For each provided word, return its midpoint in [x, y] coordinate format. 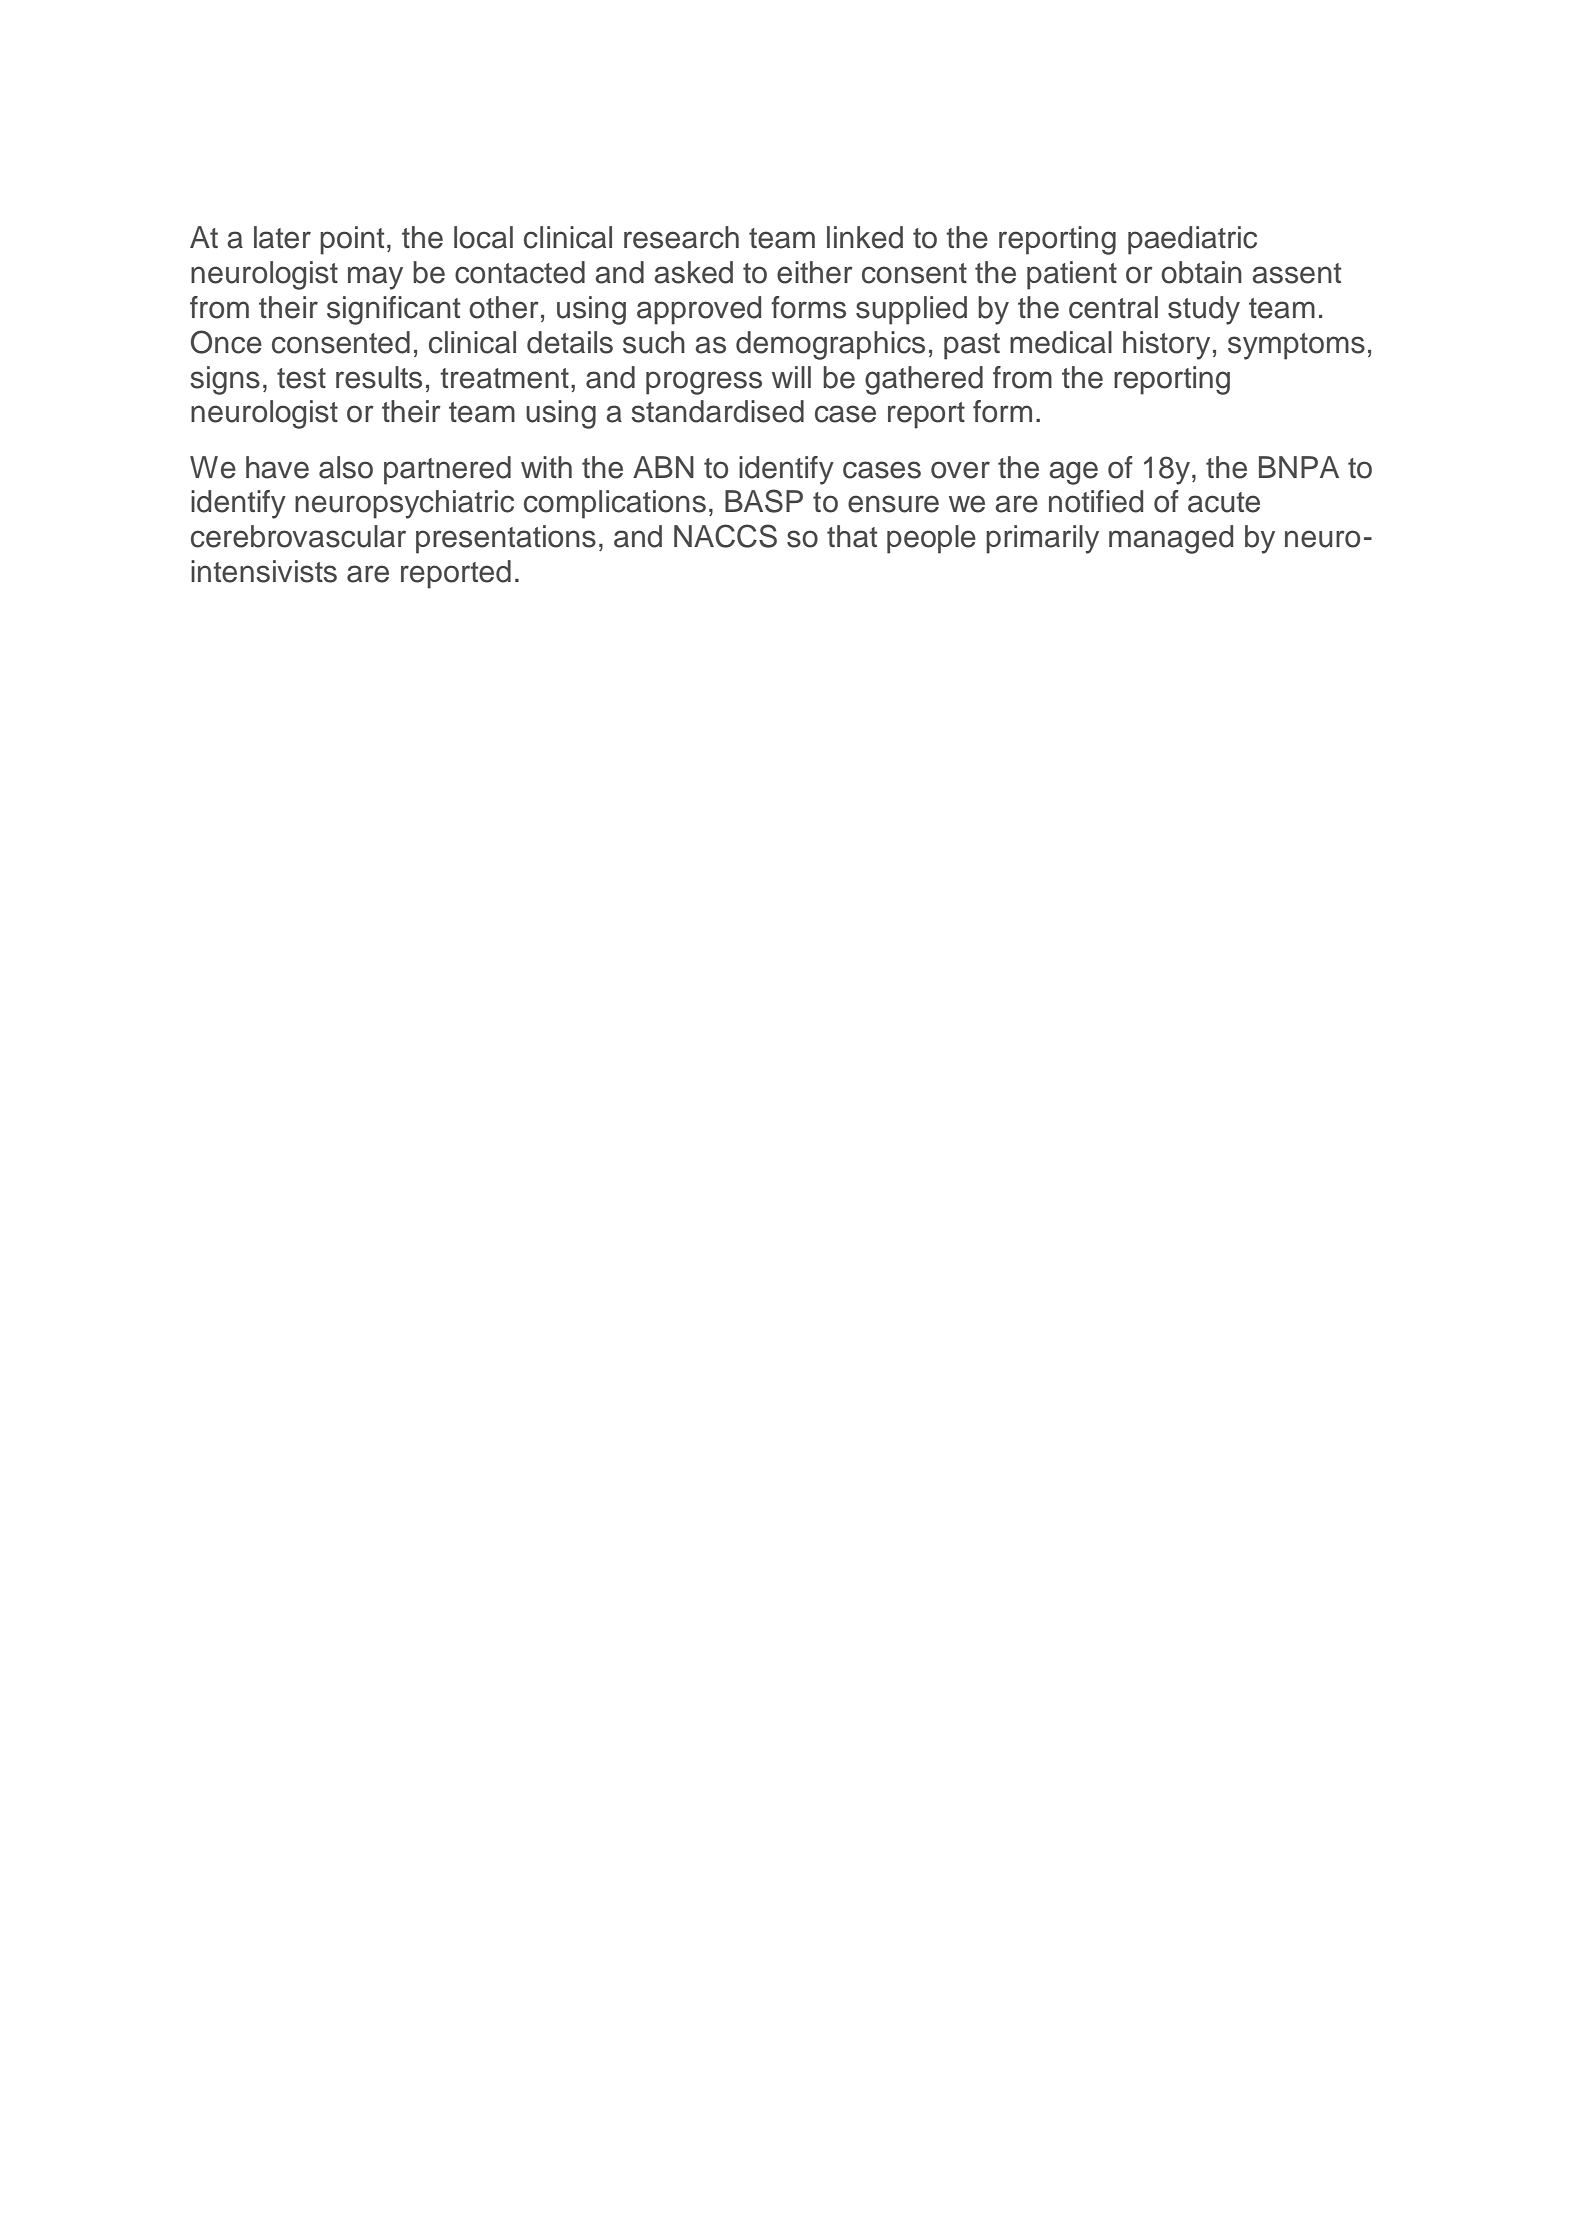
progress [704, 383]
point [352, 240]
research [681, 237]
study [1204, 310]
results [379, 377]
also [346, 467]
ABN [663, 467]
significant [393, 310]
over [960, 470]
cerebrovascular [298, 536]
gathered [924, 380]
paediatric [1192, 240]
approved [699, 310]
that [852, 536]
